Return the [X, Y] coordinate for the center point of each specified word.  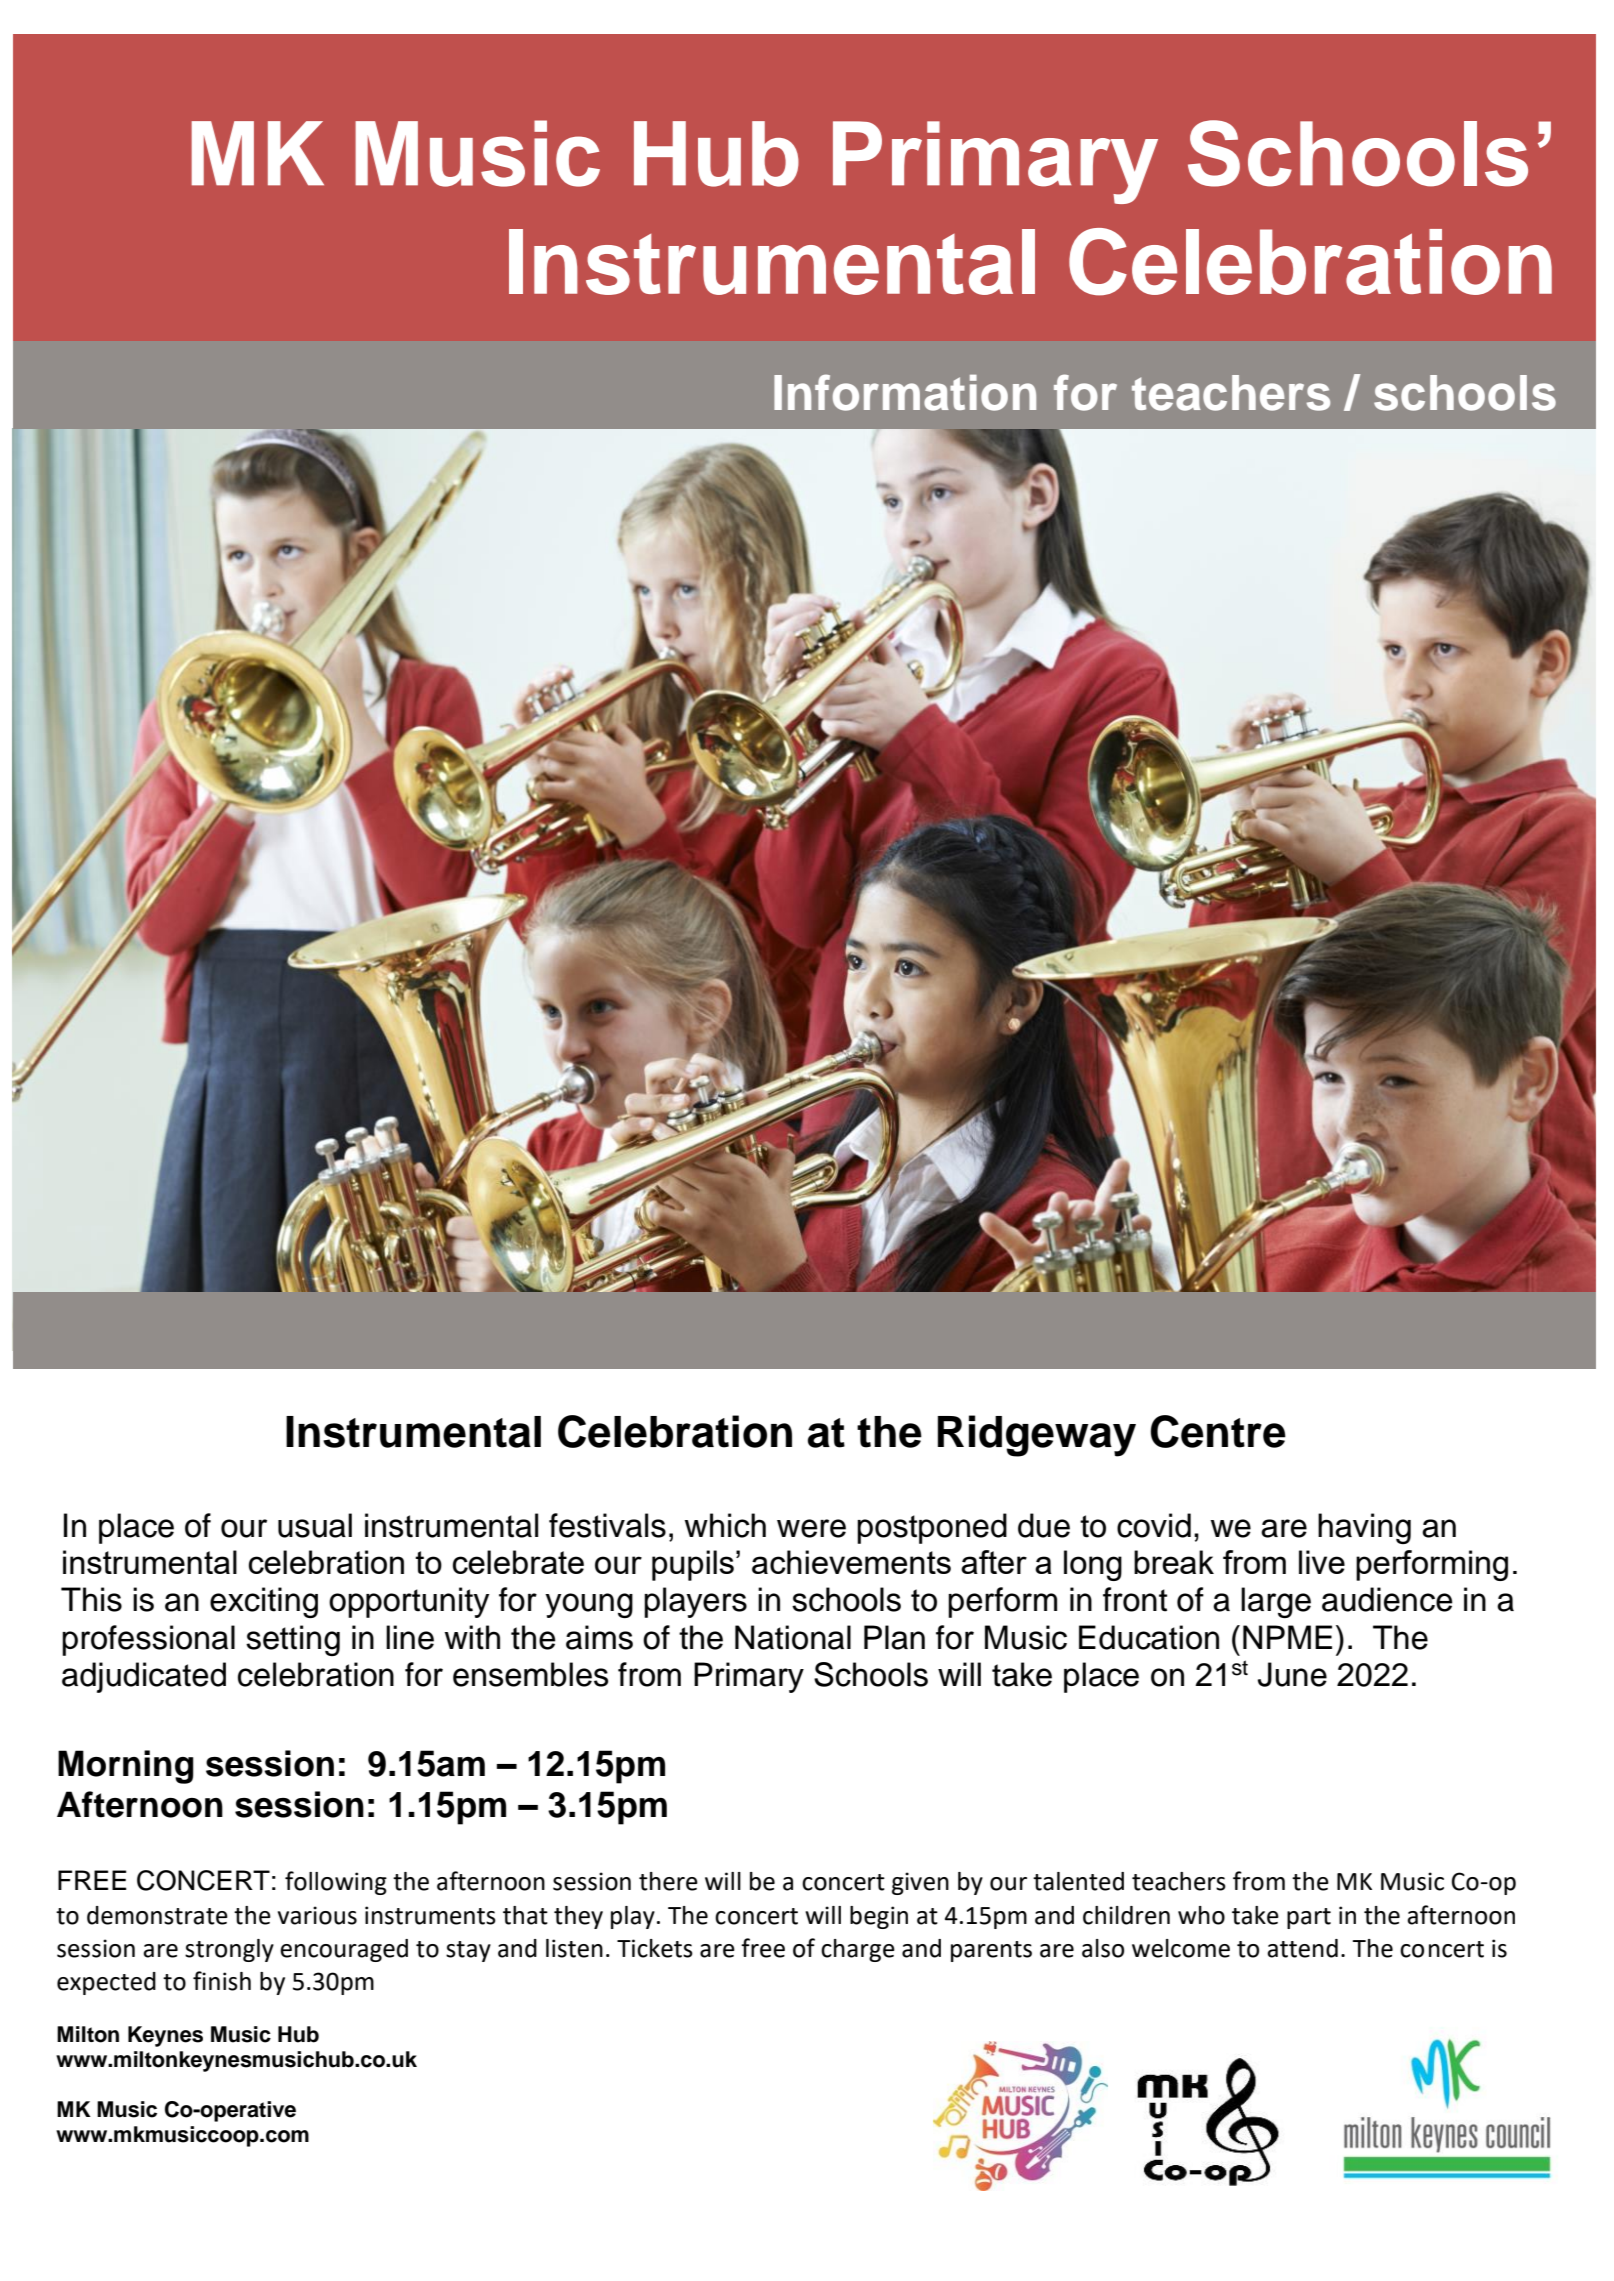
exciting [264, 1602]
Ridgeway [1037, 1436]
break [1174, 1562]
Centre [1218, 1431]
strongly [229, 1950]
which [725, 1525]
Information [905, 392]
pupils [693, 1565]
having [1364, 1528]
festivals [607, 1525]
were [811, 1528]
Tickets [655, 1948]
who [1201, 1915]
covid [1154, 1525]
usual [315, 1525]
